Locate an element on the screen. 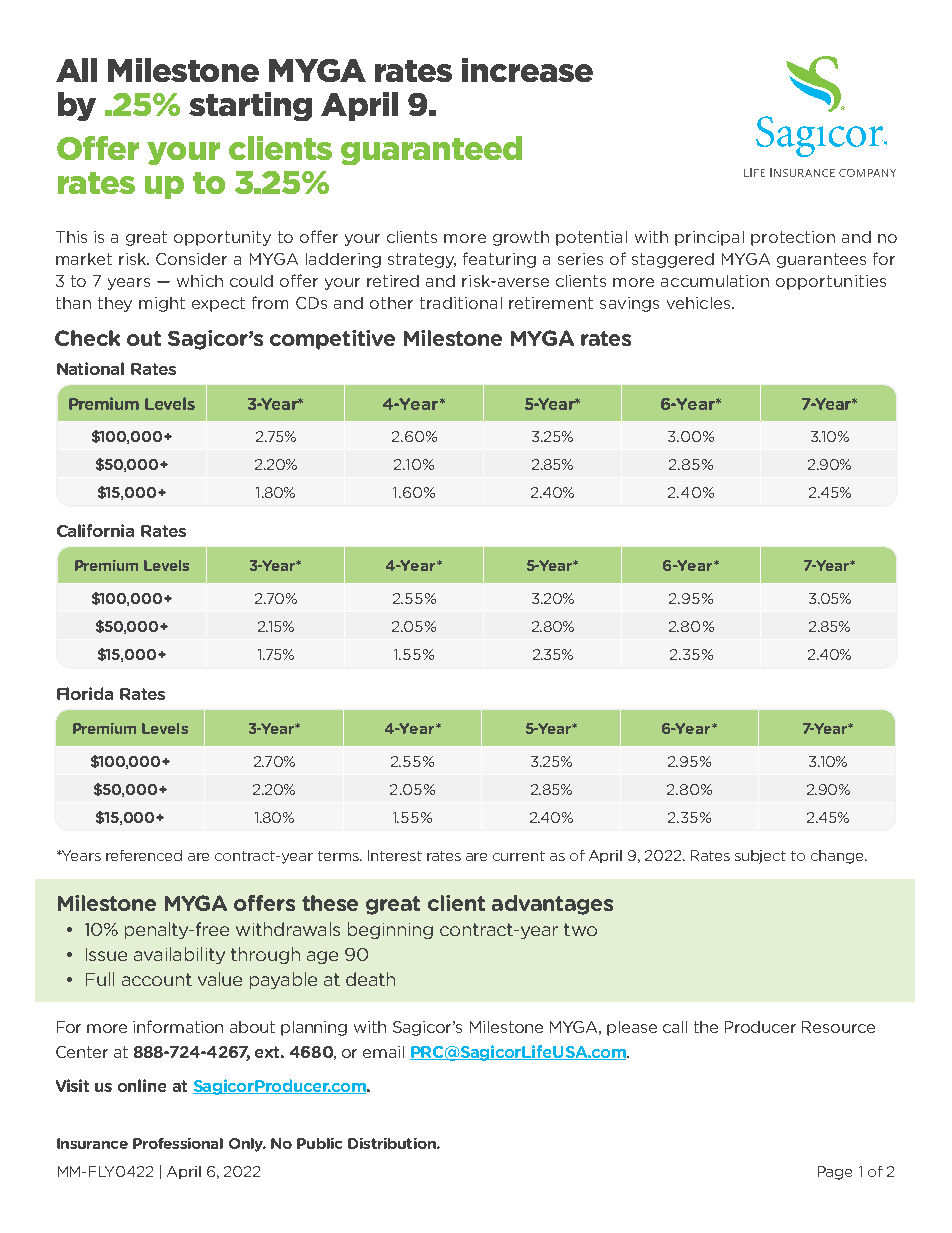 This screenshot has width=952, height=1233. current is located at coordinates (519, 856).
